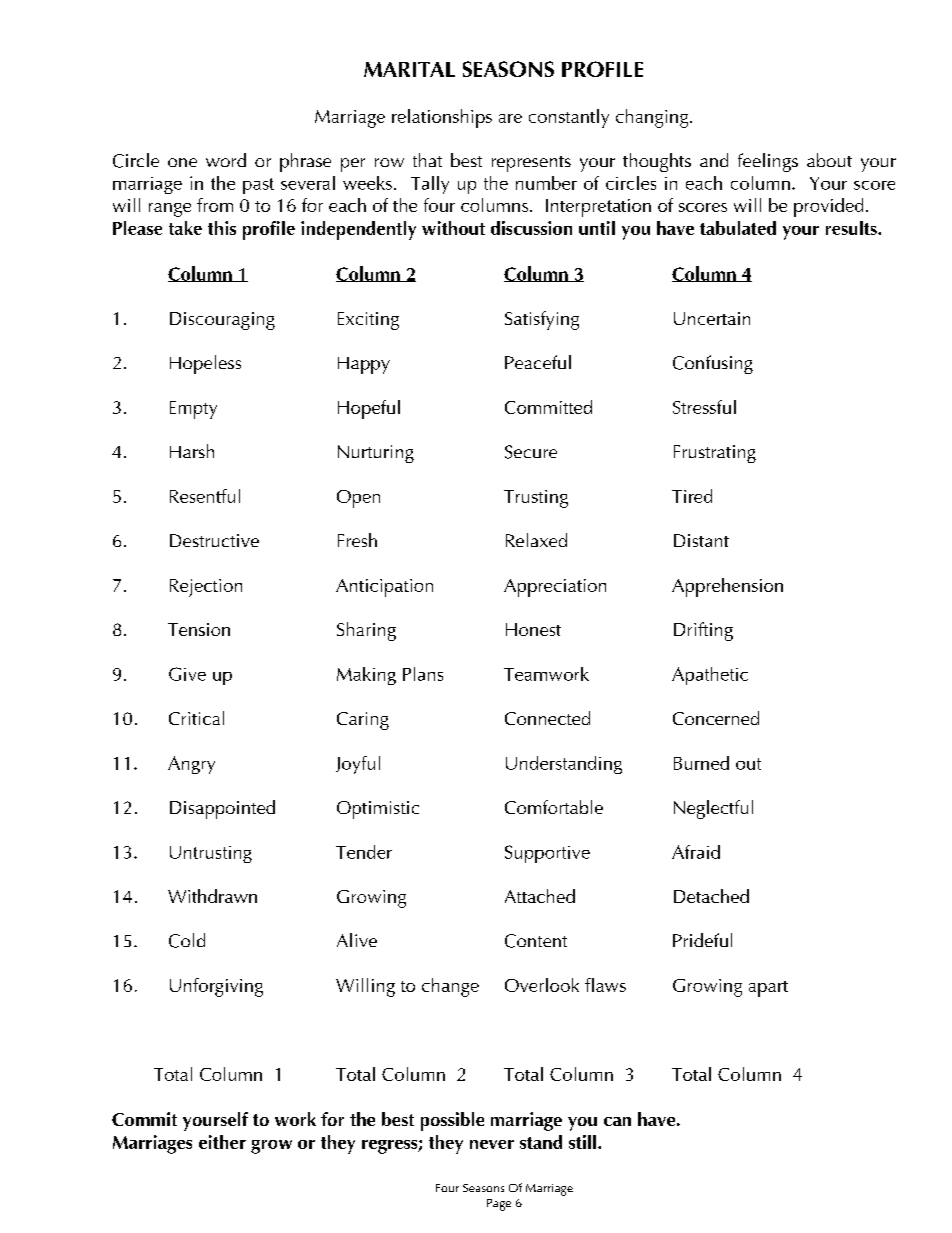  Describe the element at coordinates (226, 160) in the screenshot. I see `word` at that location.
